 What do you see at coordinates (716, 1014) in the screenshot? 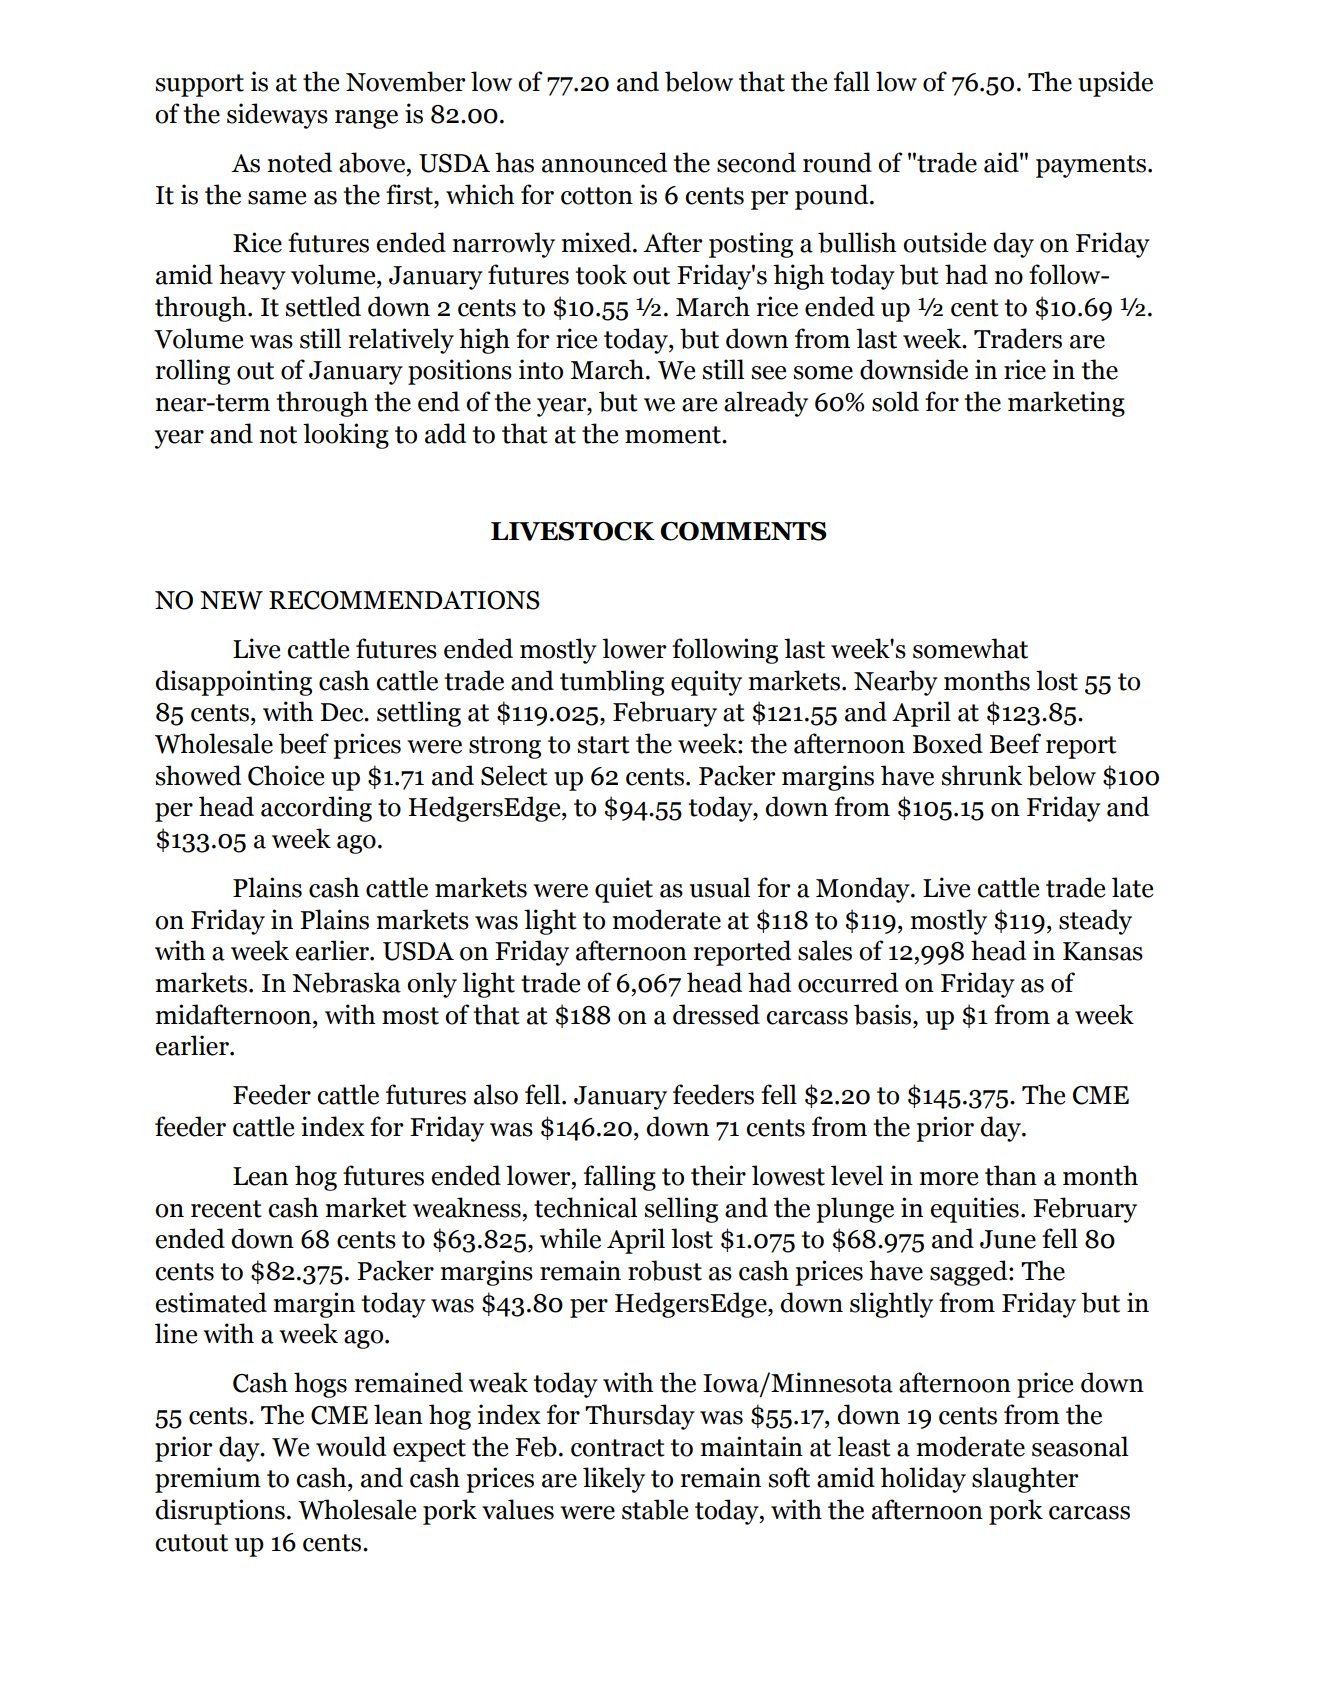
I see `dressed` at bounding box center [716, 1014].
